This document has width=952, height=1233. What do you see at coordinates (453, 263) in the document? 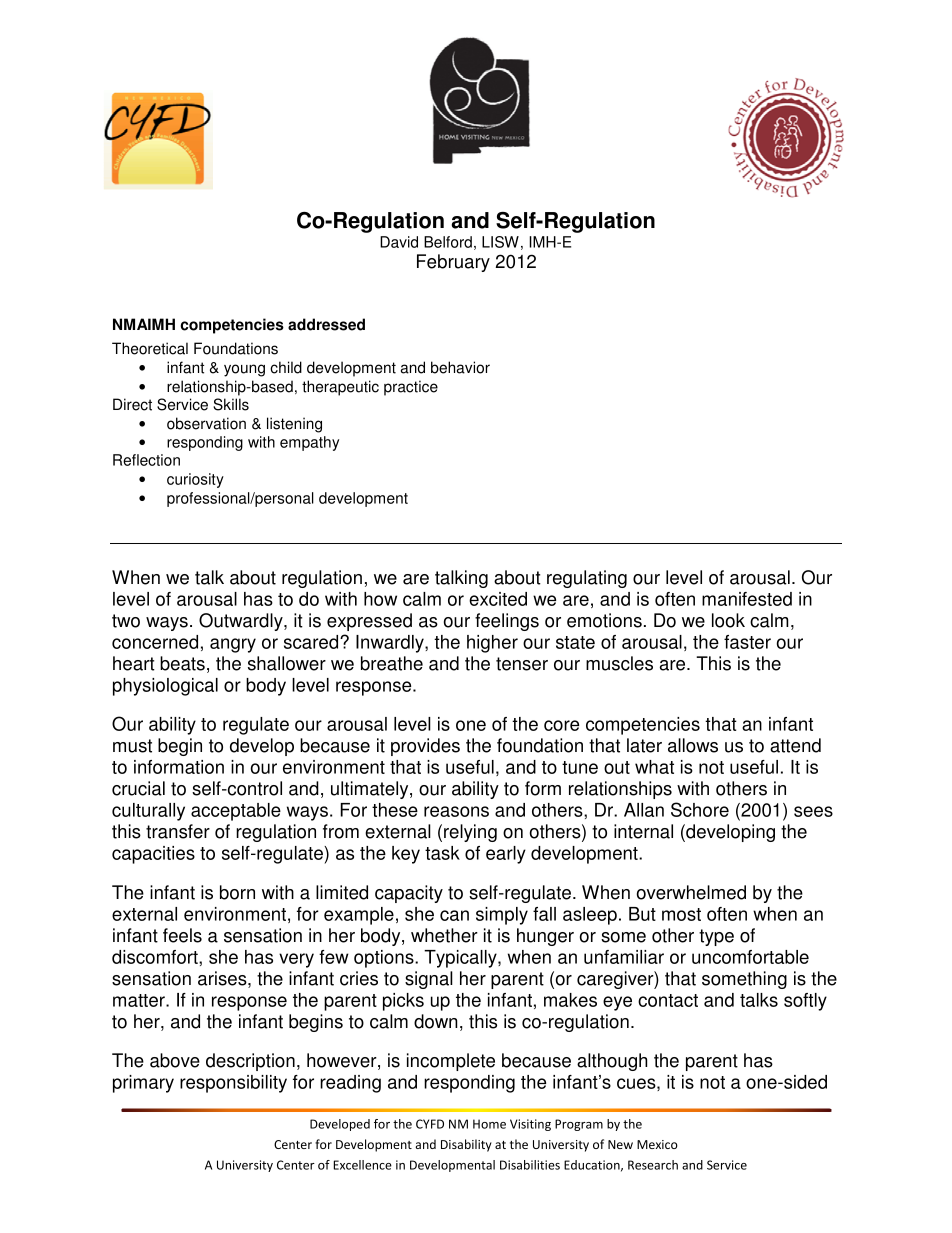
I see `February` at bounding box center [453, 263].
